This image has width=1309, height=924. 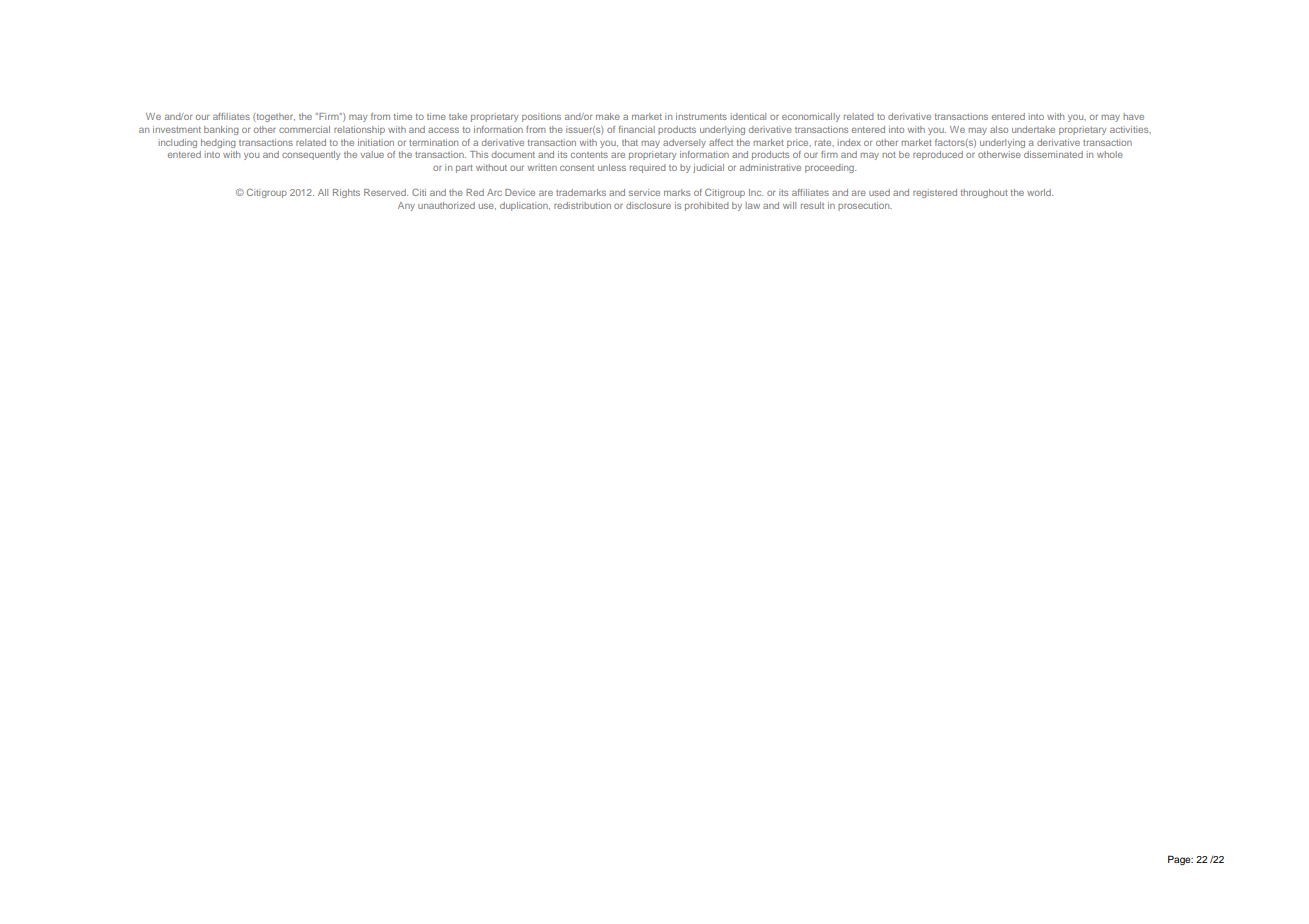 I want to click on commercial, so click(x=304, y=129).
